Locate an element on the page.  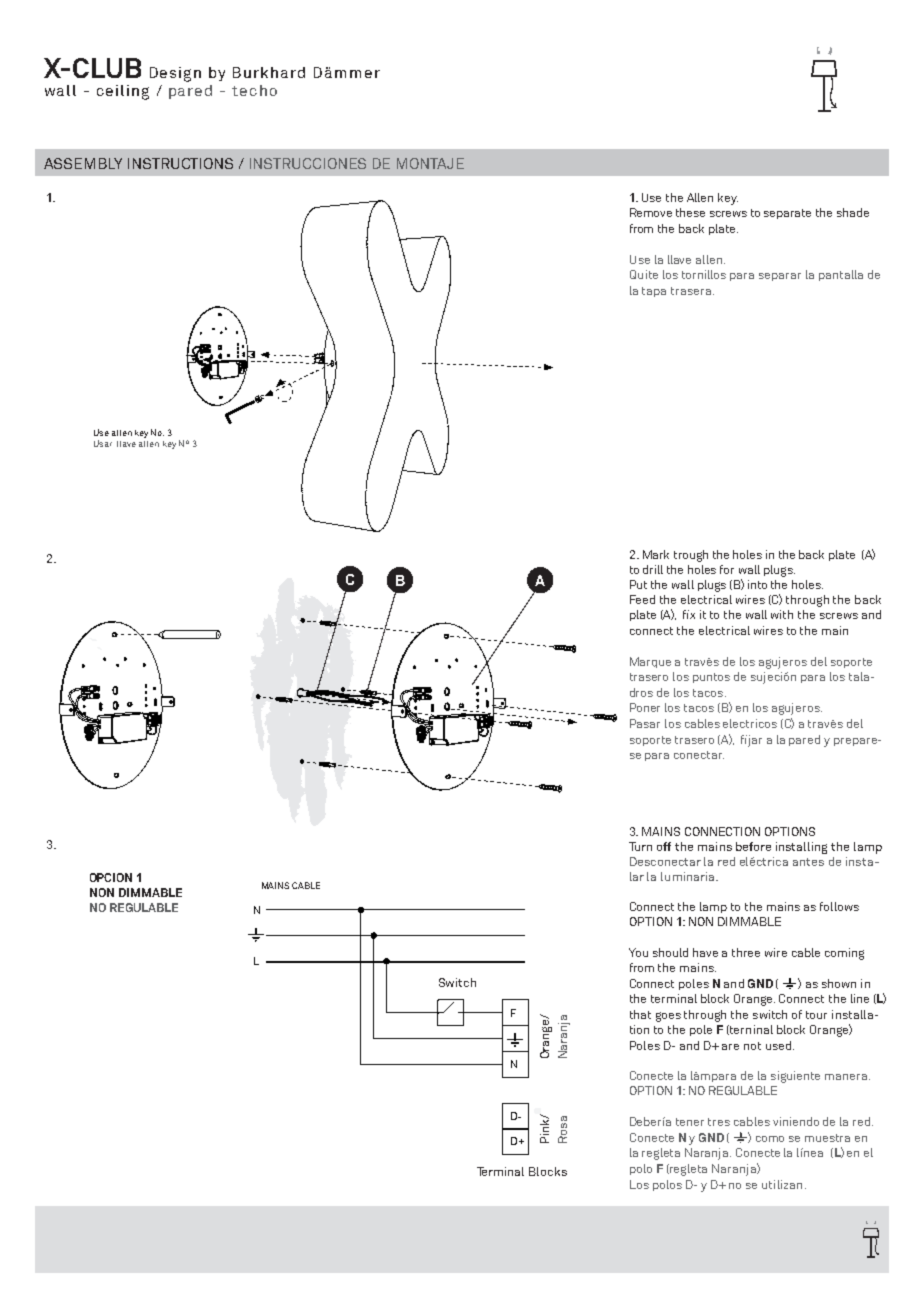
Design is located at coordinates (175, 74).
